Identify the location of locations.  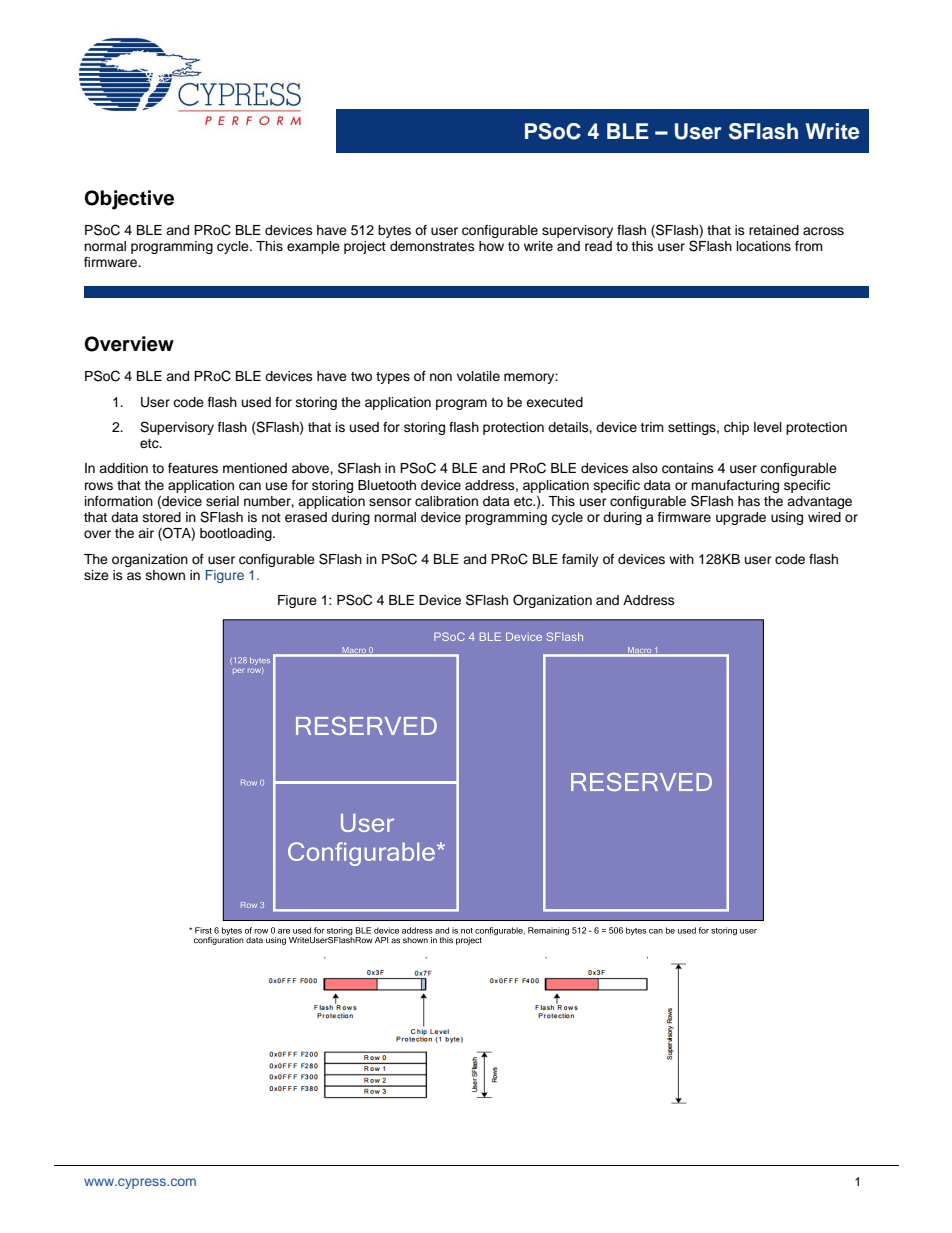
(764, 246).
